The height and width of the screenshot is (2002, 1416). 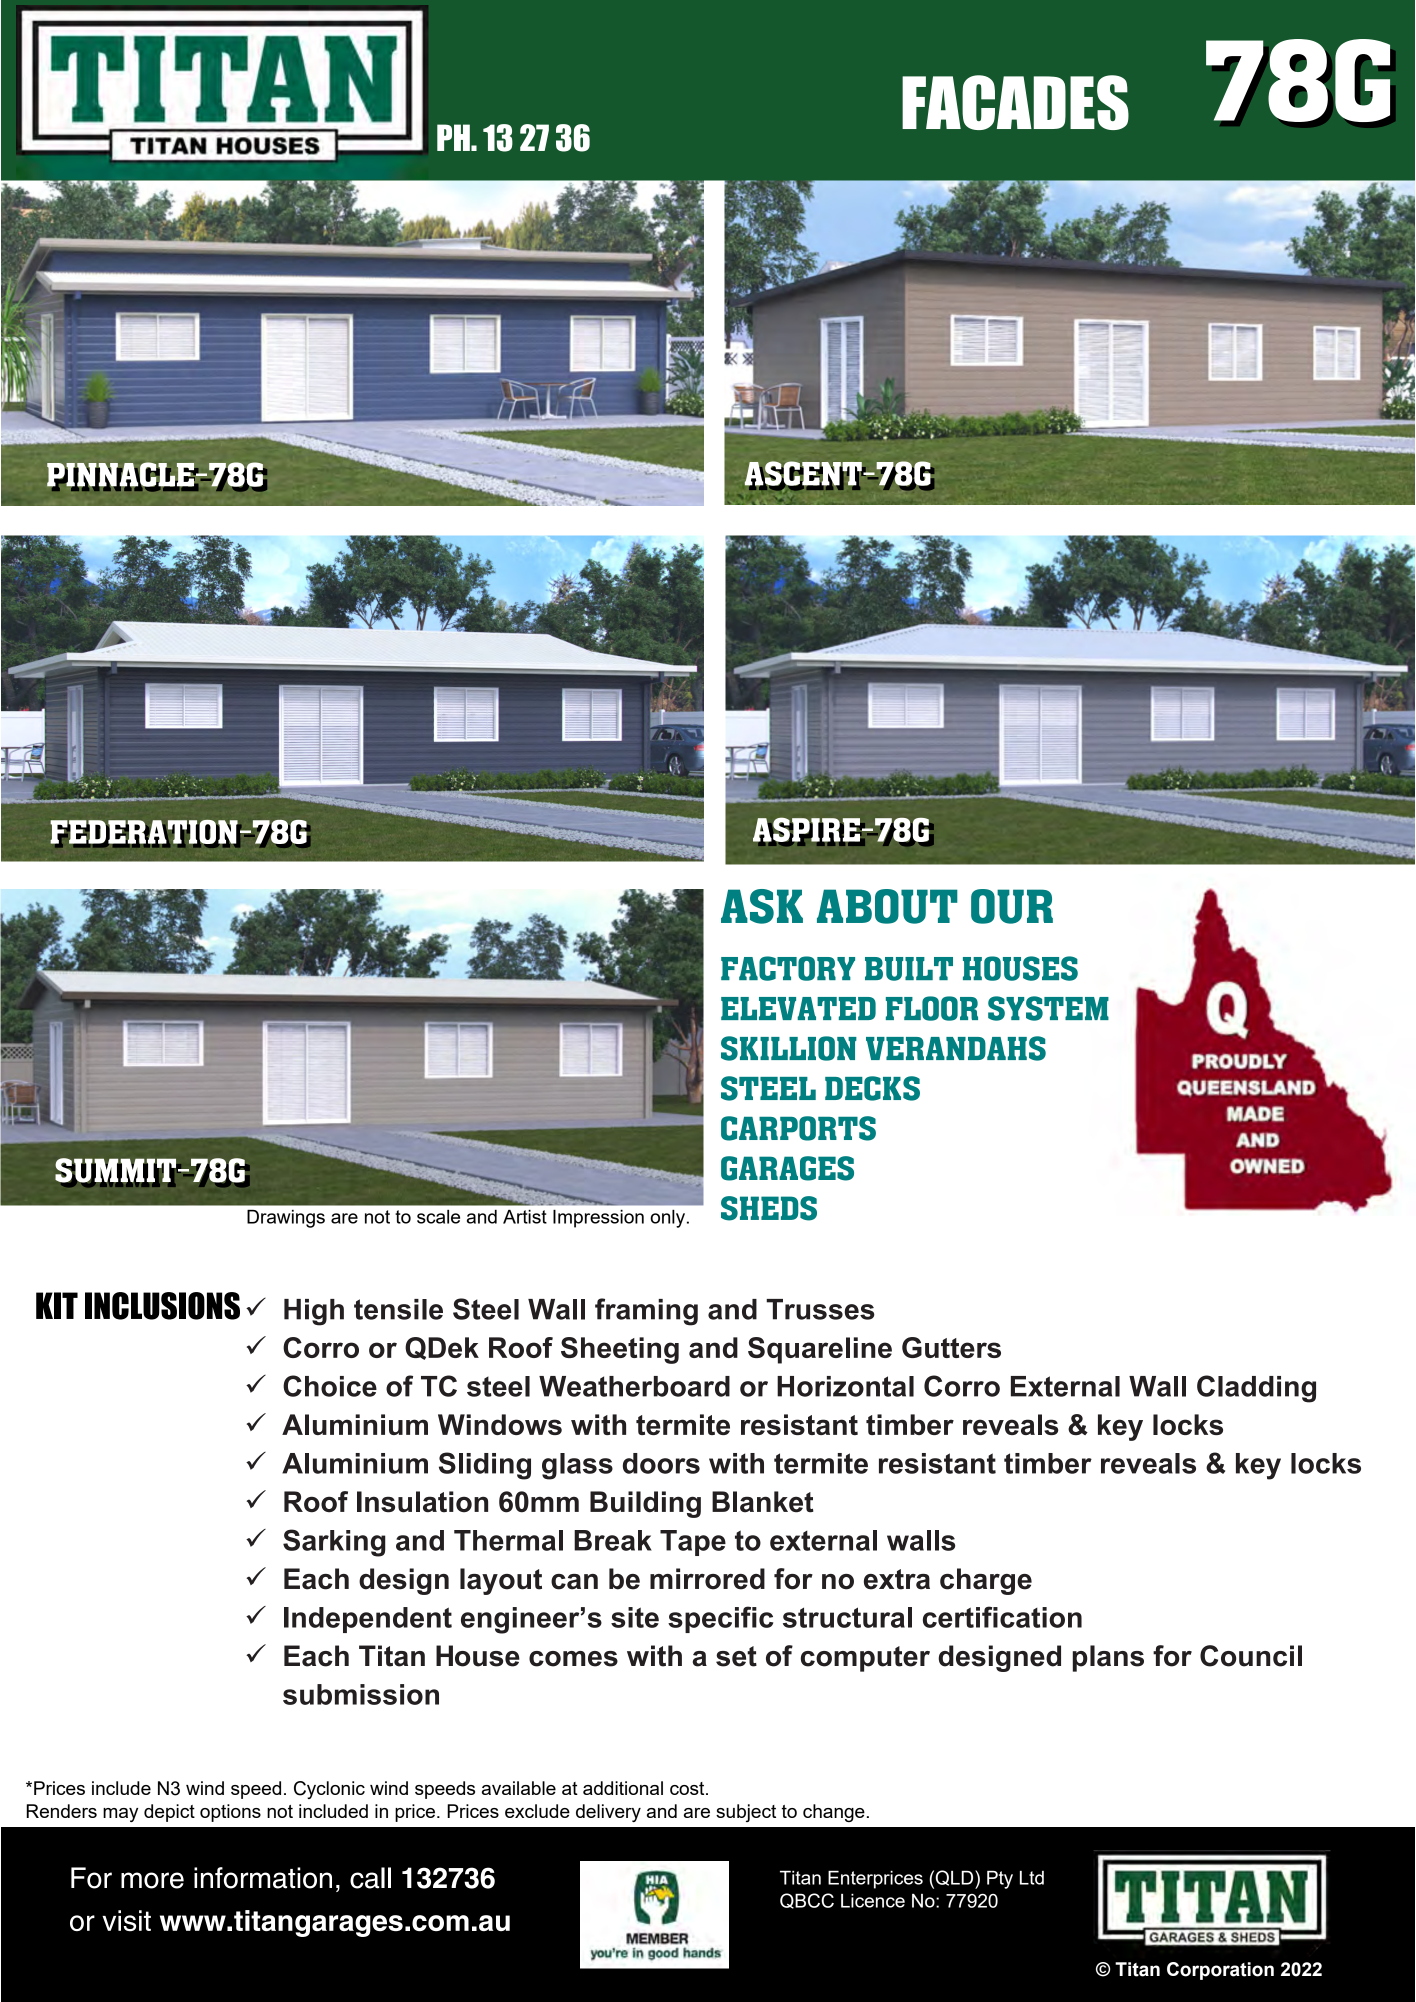 I want to click on delivery, so click(x=608, y=1813).
